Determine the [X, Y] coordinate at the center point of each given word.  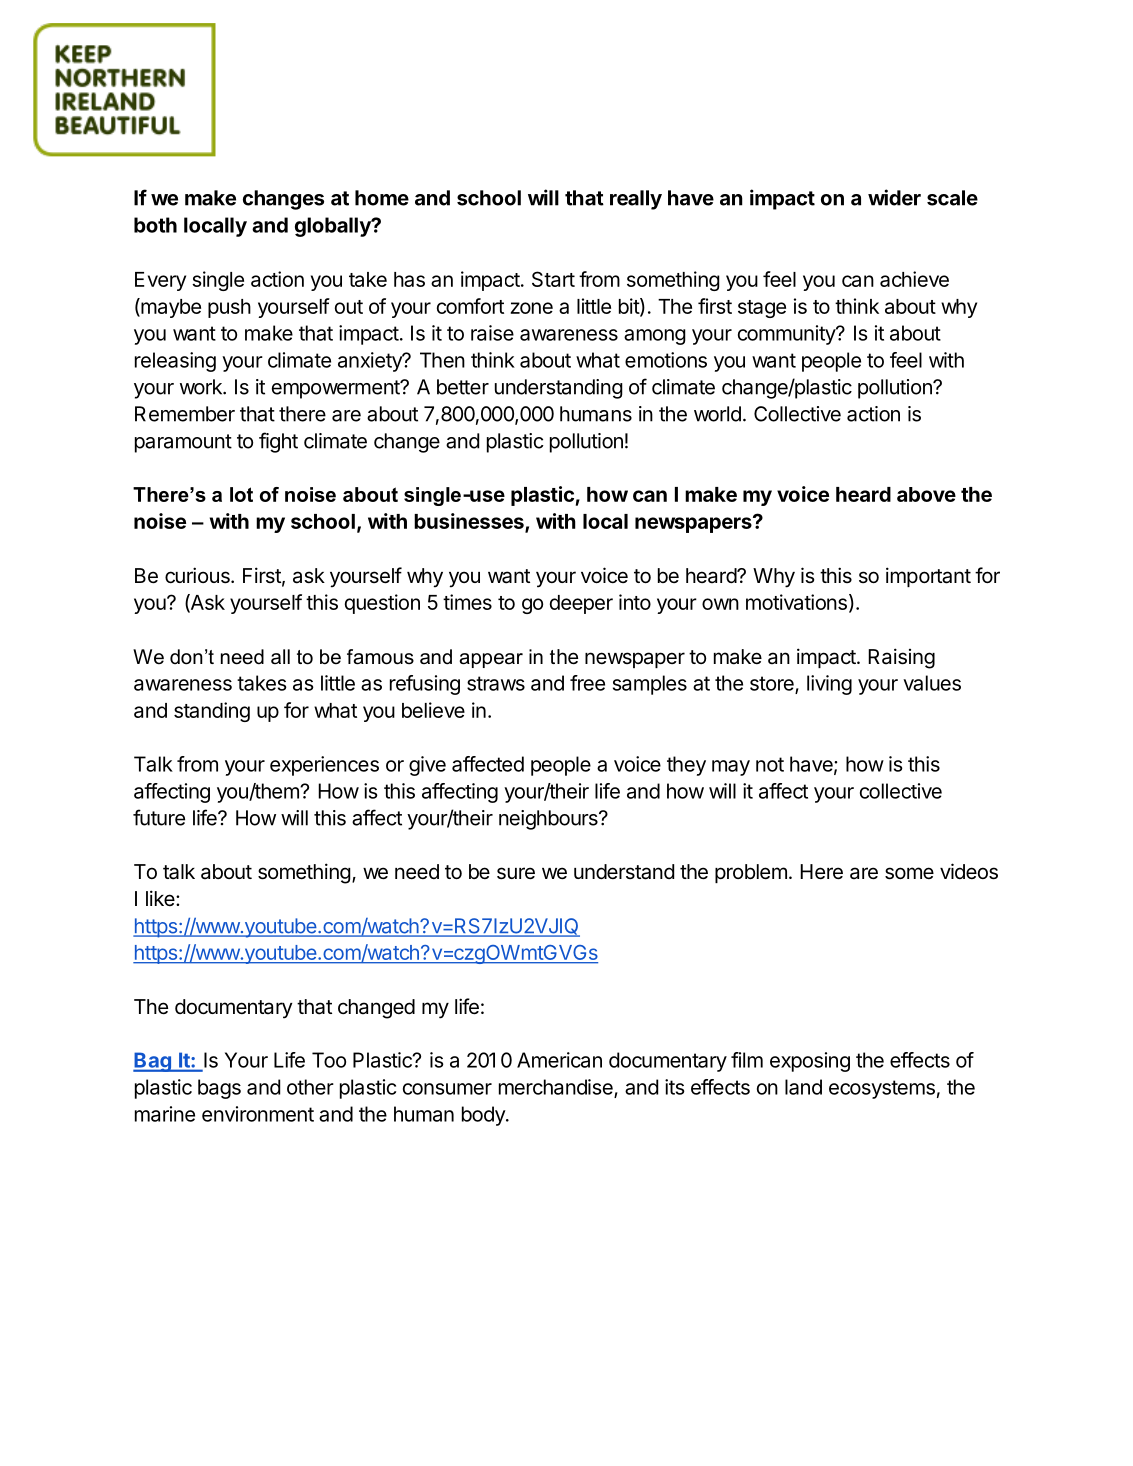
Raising [901, 658]
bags [219, 1089]
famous [380, 657]
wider [894, 197]
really [636, 200]
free [587, 683]
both [155, 225]
